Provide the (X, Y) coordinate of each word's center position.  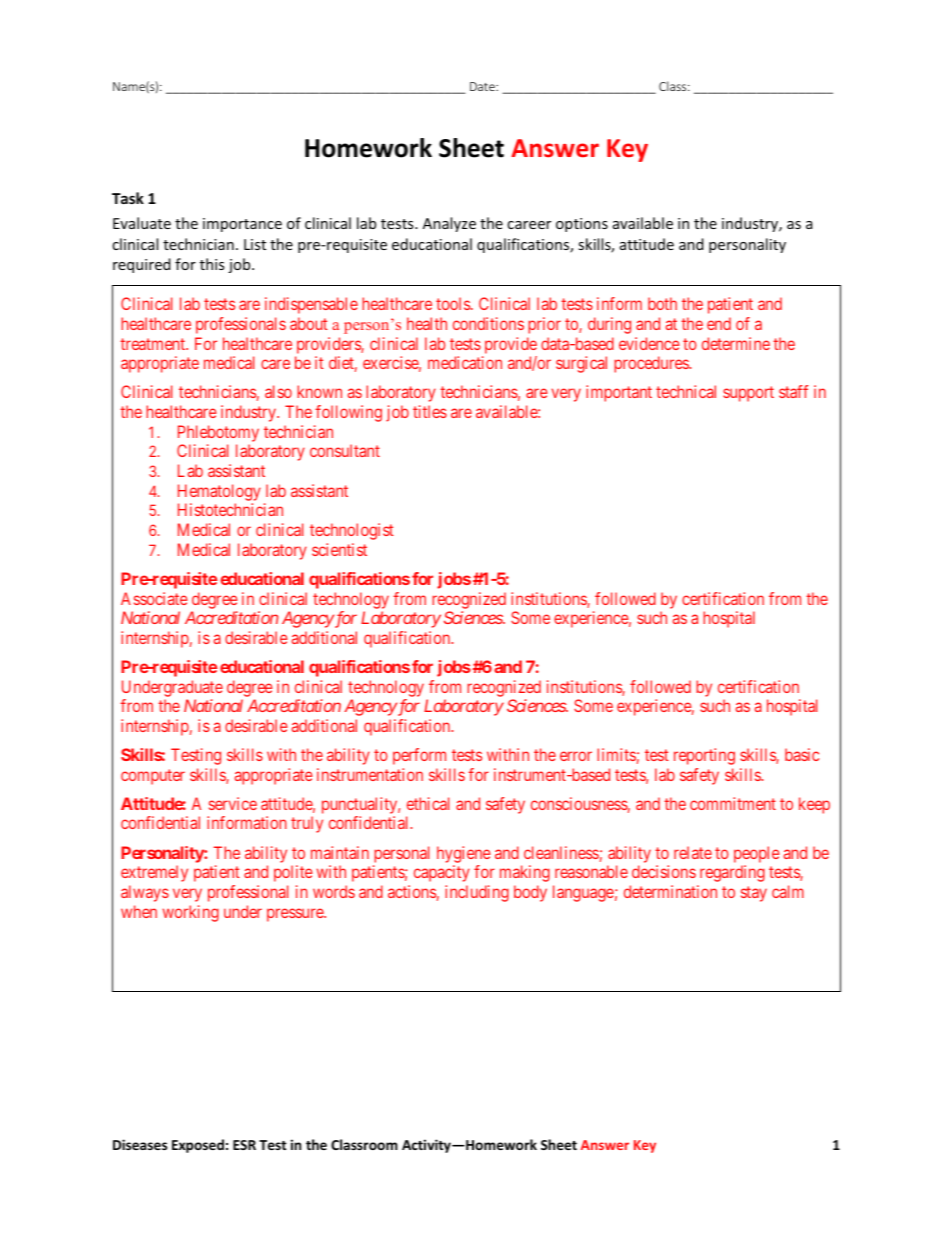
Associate (154, 598)
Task (128, 198)
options (582, 225)
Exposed (198, 1146)
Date (483, 86)
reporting (704, 756)
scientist (339, 549)
